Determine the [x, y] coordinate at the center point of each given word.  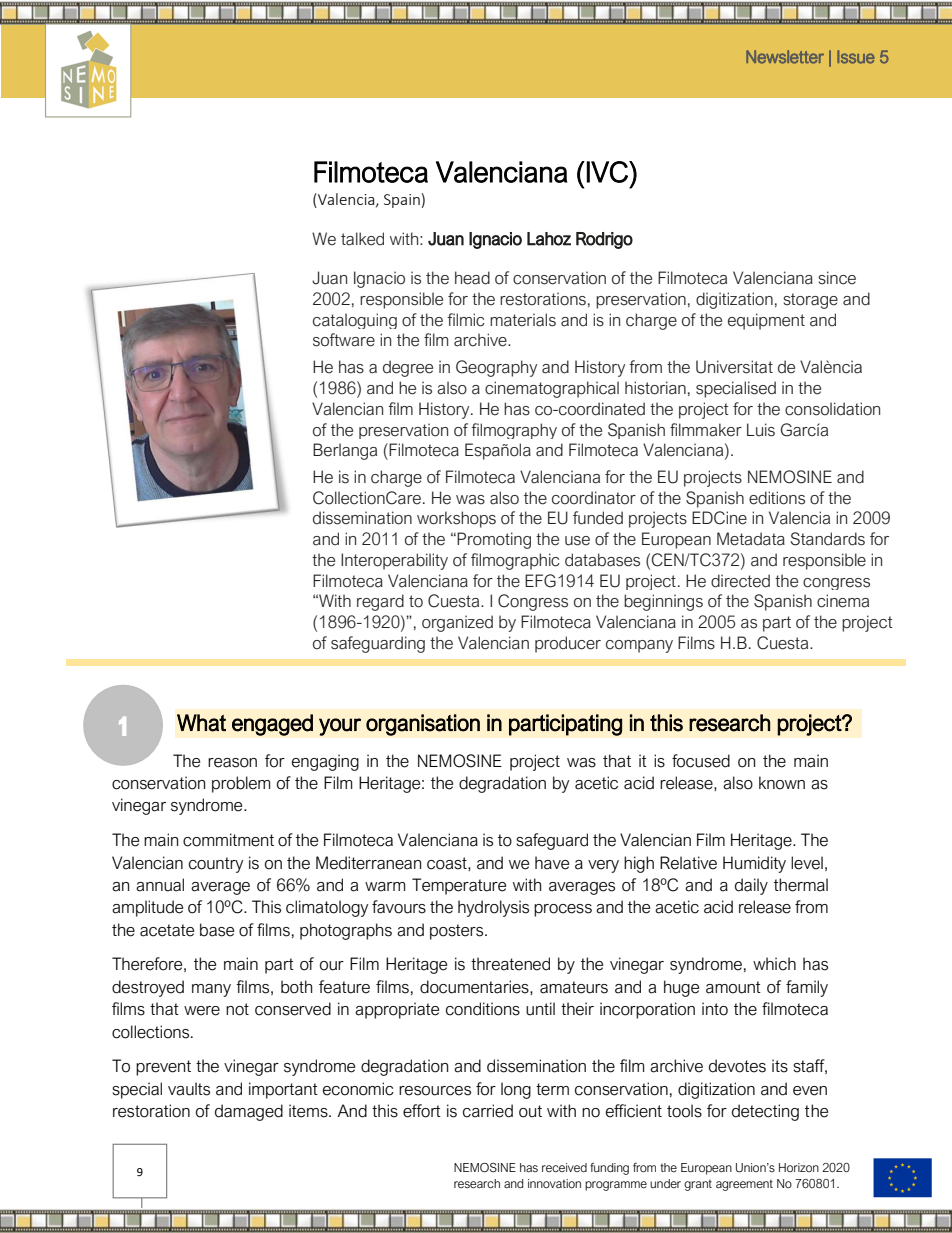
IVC [608, 172]
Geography [496, 368]
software [344, 340]
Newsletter [785, 57]
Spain [402, 201]
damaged [249, 1112]
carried [488, 1111]
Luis [761, 430]
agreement [744, 1185]
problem [241, 784]
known [782, 783]
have [552, 863]
